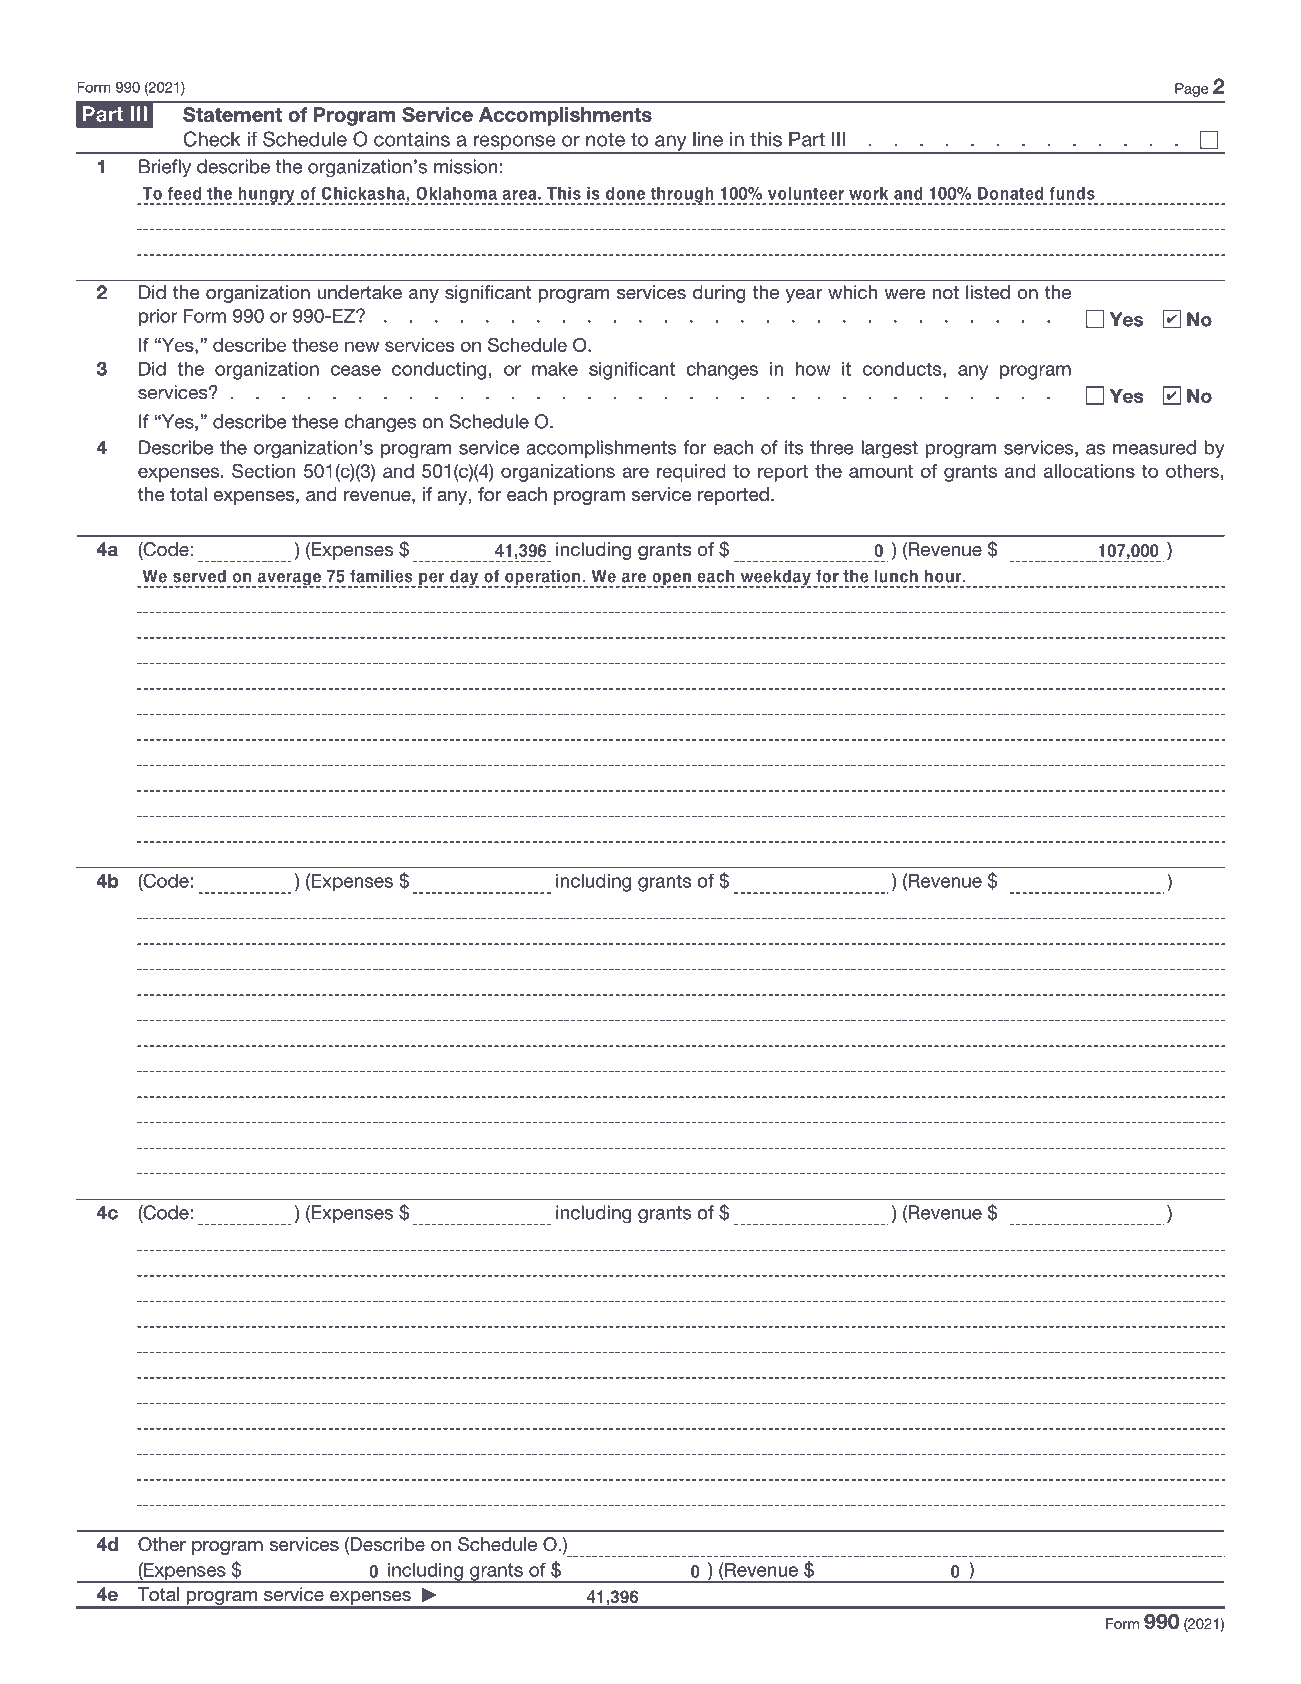 This screenshot has height=1684, width=1301. What do you see at coordinates (290, 580) in the screenshot?
I see `average` at bounding box center [290, 580].
